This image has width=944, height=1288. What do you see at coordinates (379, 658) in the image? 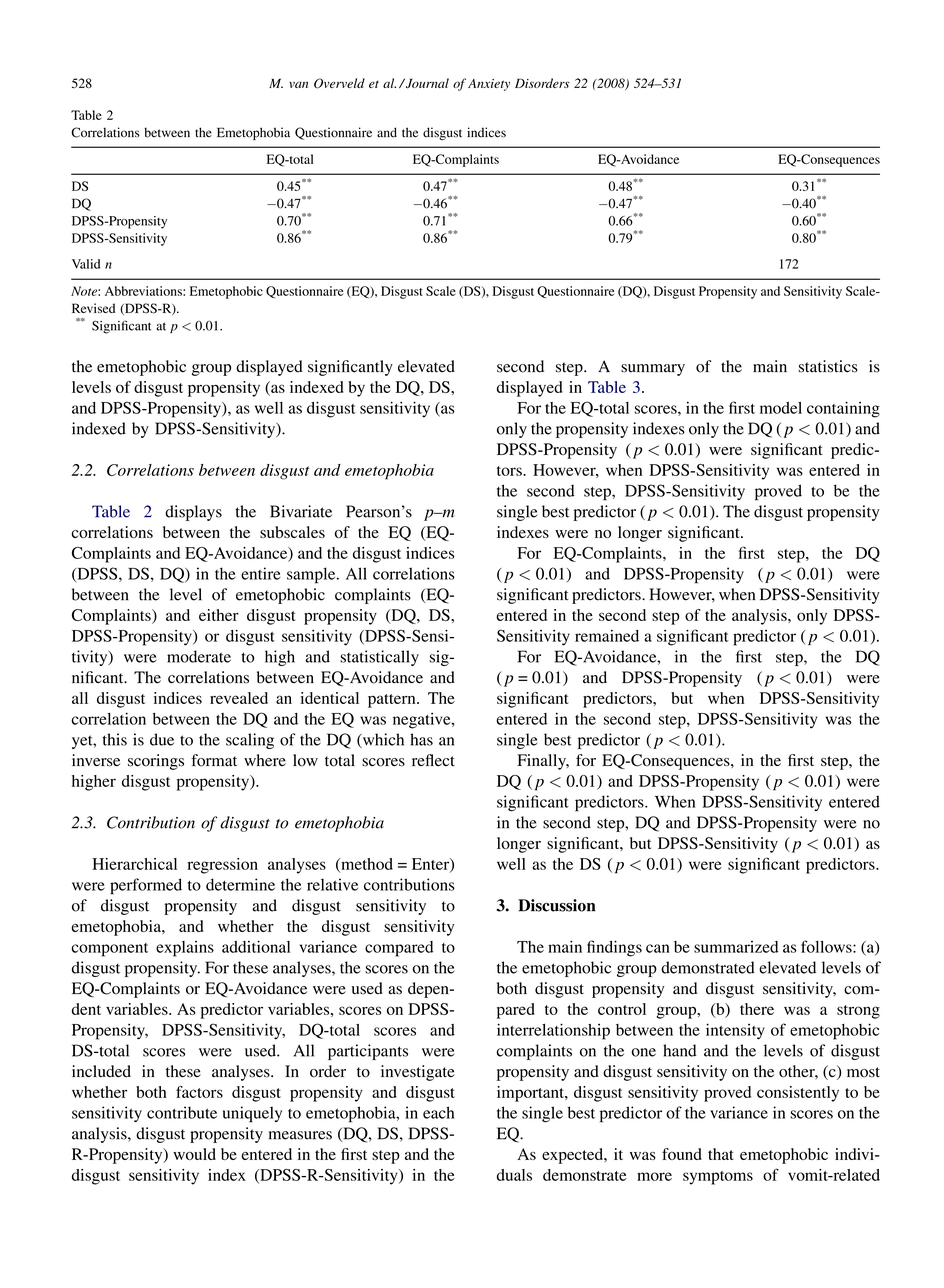
I see `statistically` at bounding box center [379, 658].
